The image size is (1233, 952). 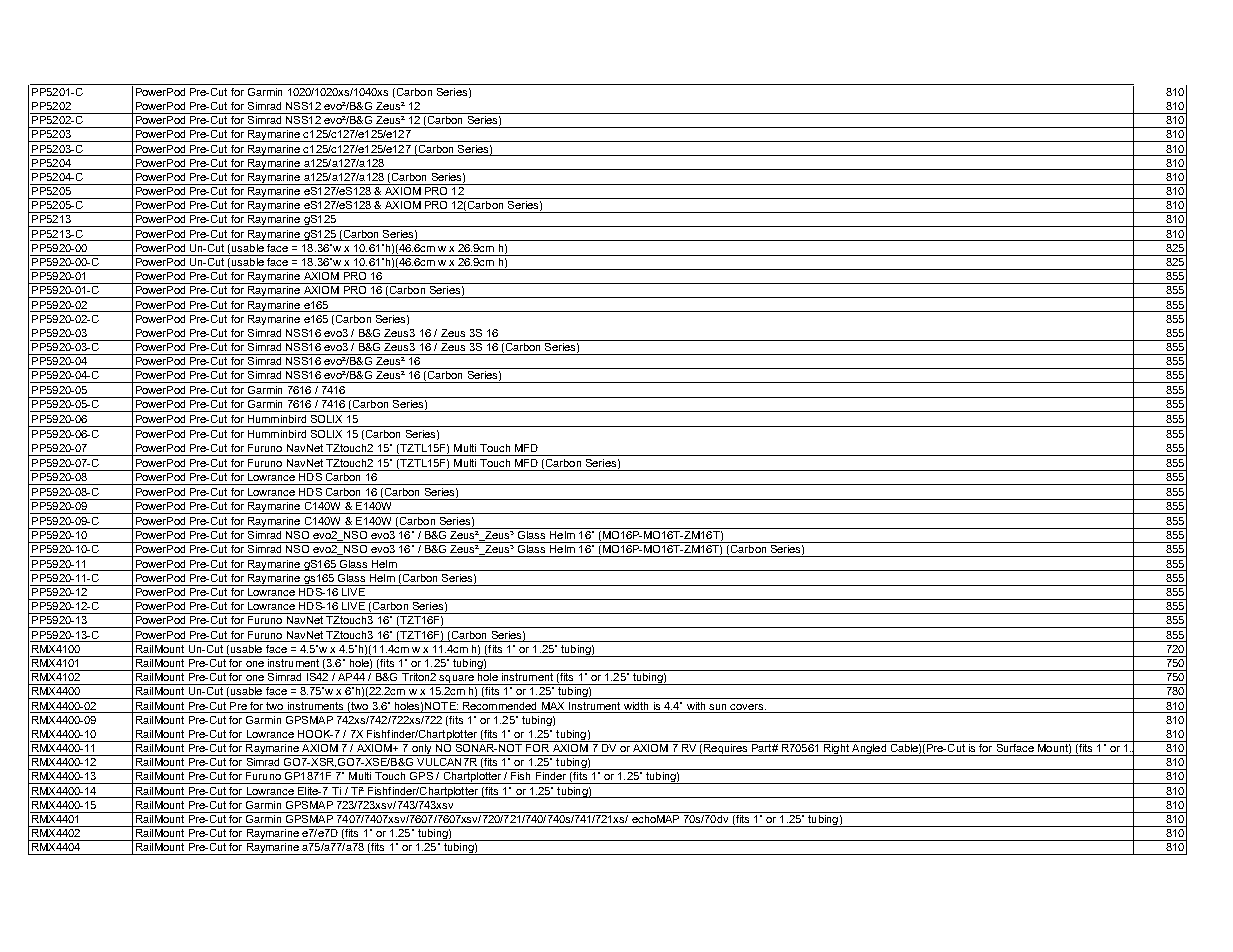 What do you see at coordinates (869, 748) in the screenshot?
I see `Angled` at bounding box center [869, 748].
